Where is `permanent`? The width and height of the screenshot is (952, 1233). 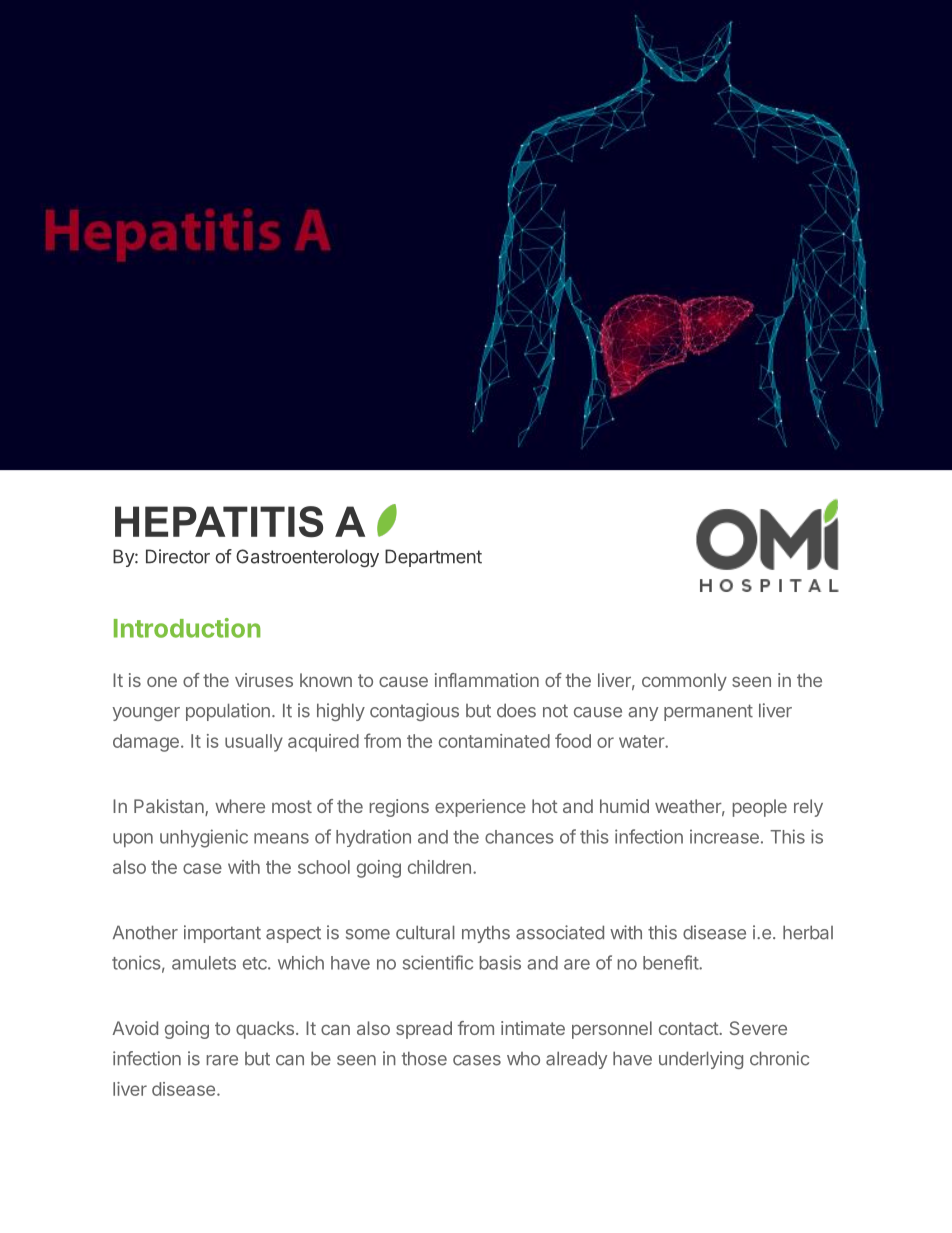
permanent is located at coordinates (708, 712).
